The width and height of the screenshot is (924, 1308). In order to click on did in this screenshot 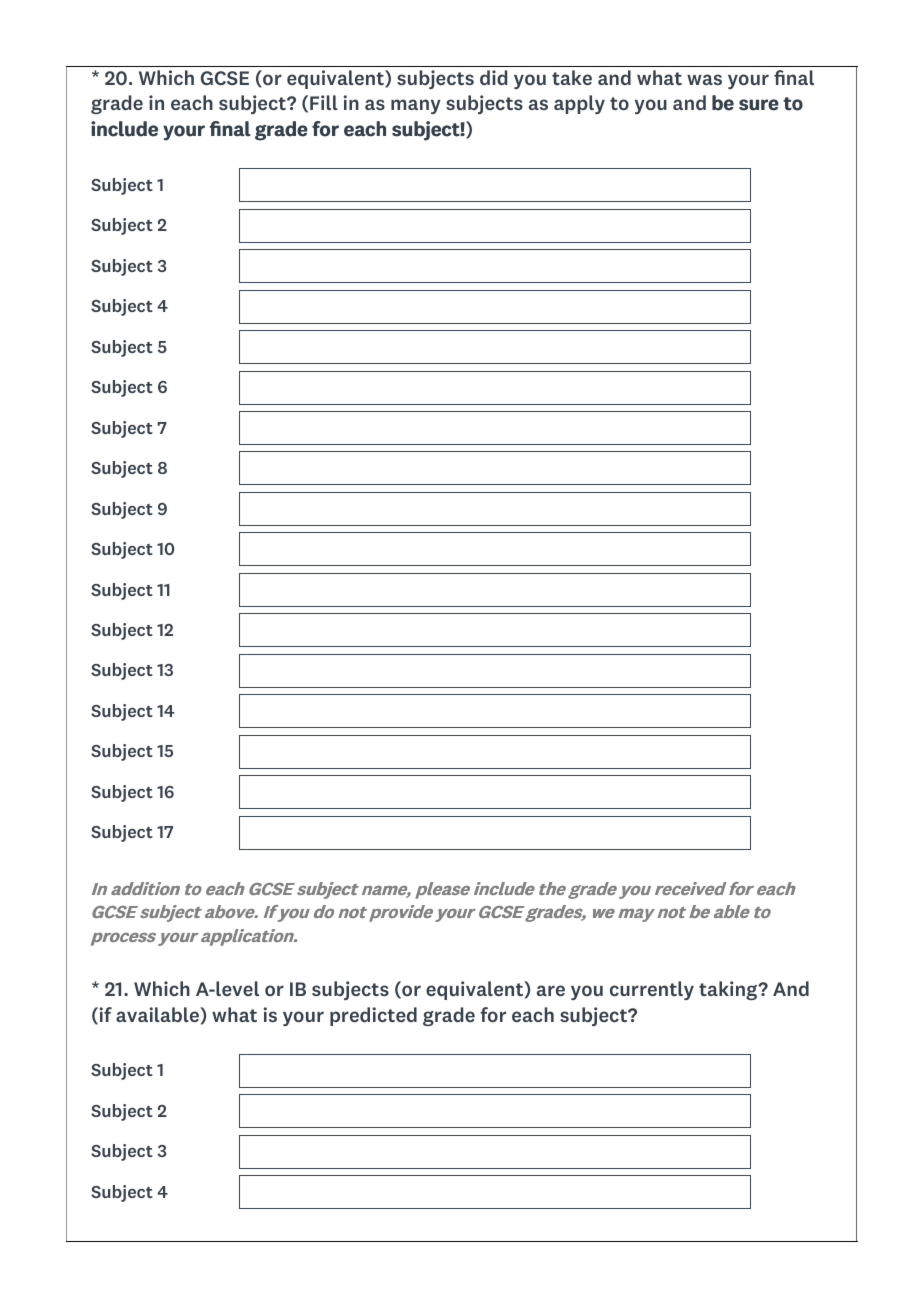, I will do `click(493, 77)`.
